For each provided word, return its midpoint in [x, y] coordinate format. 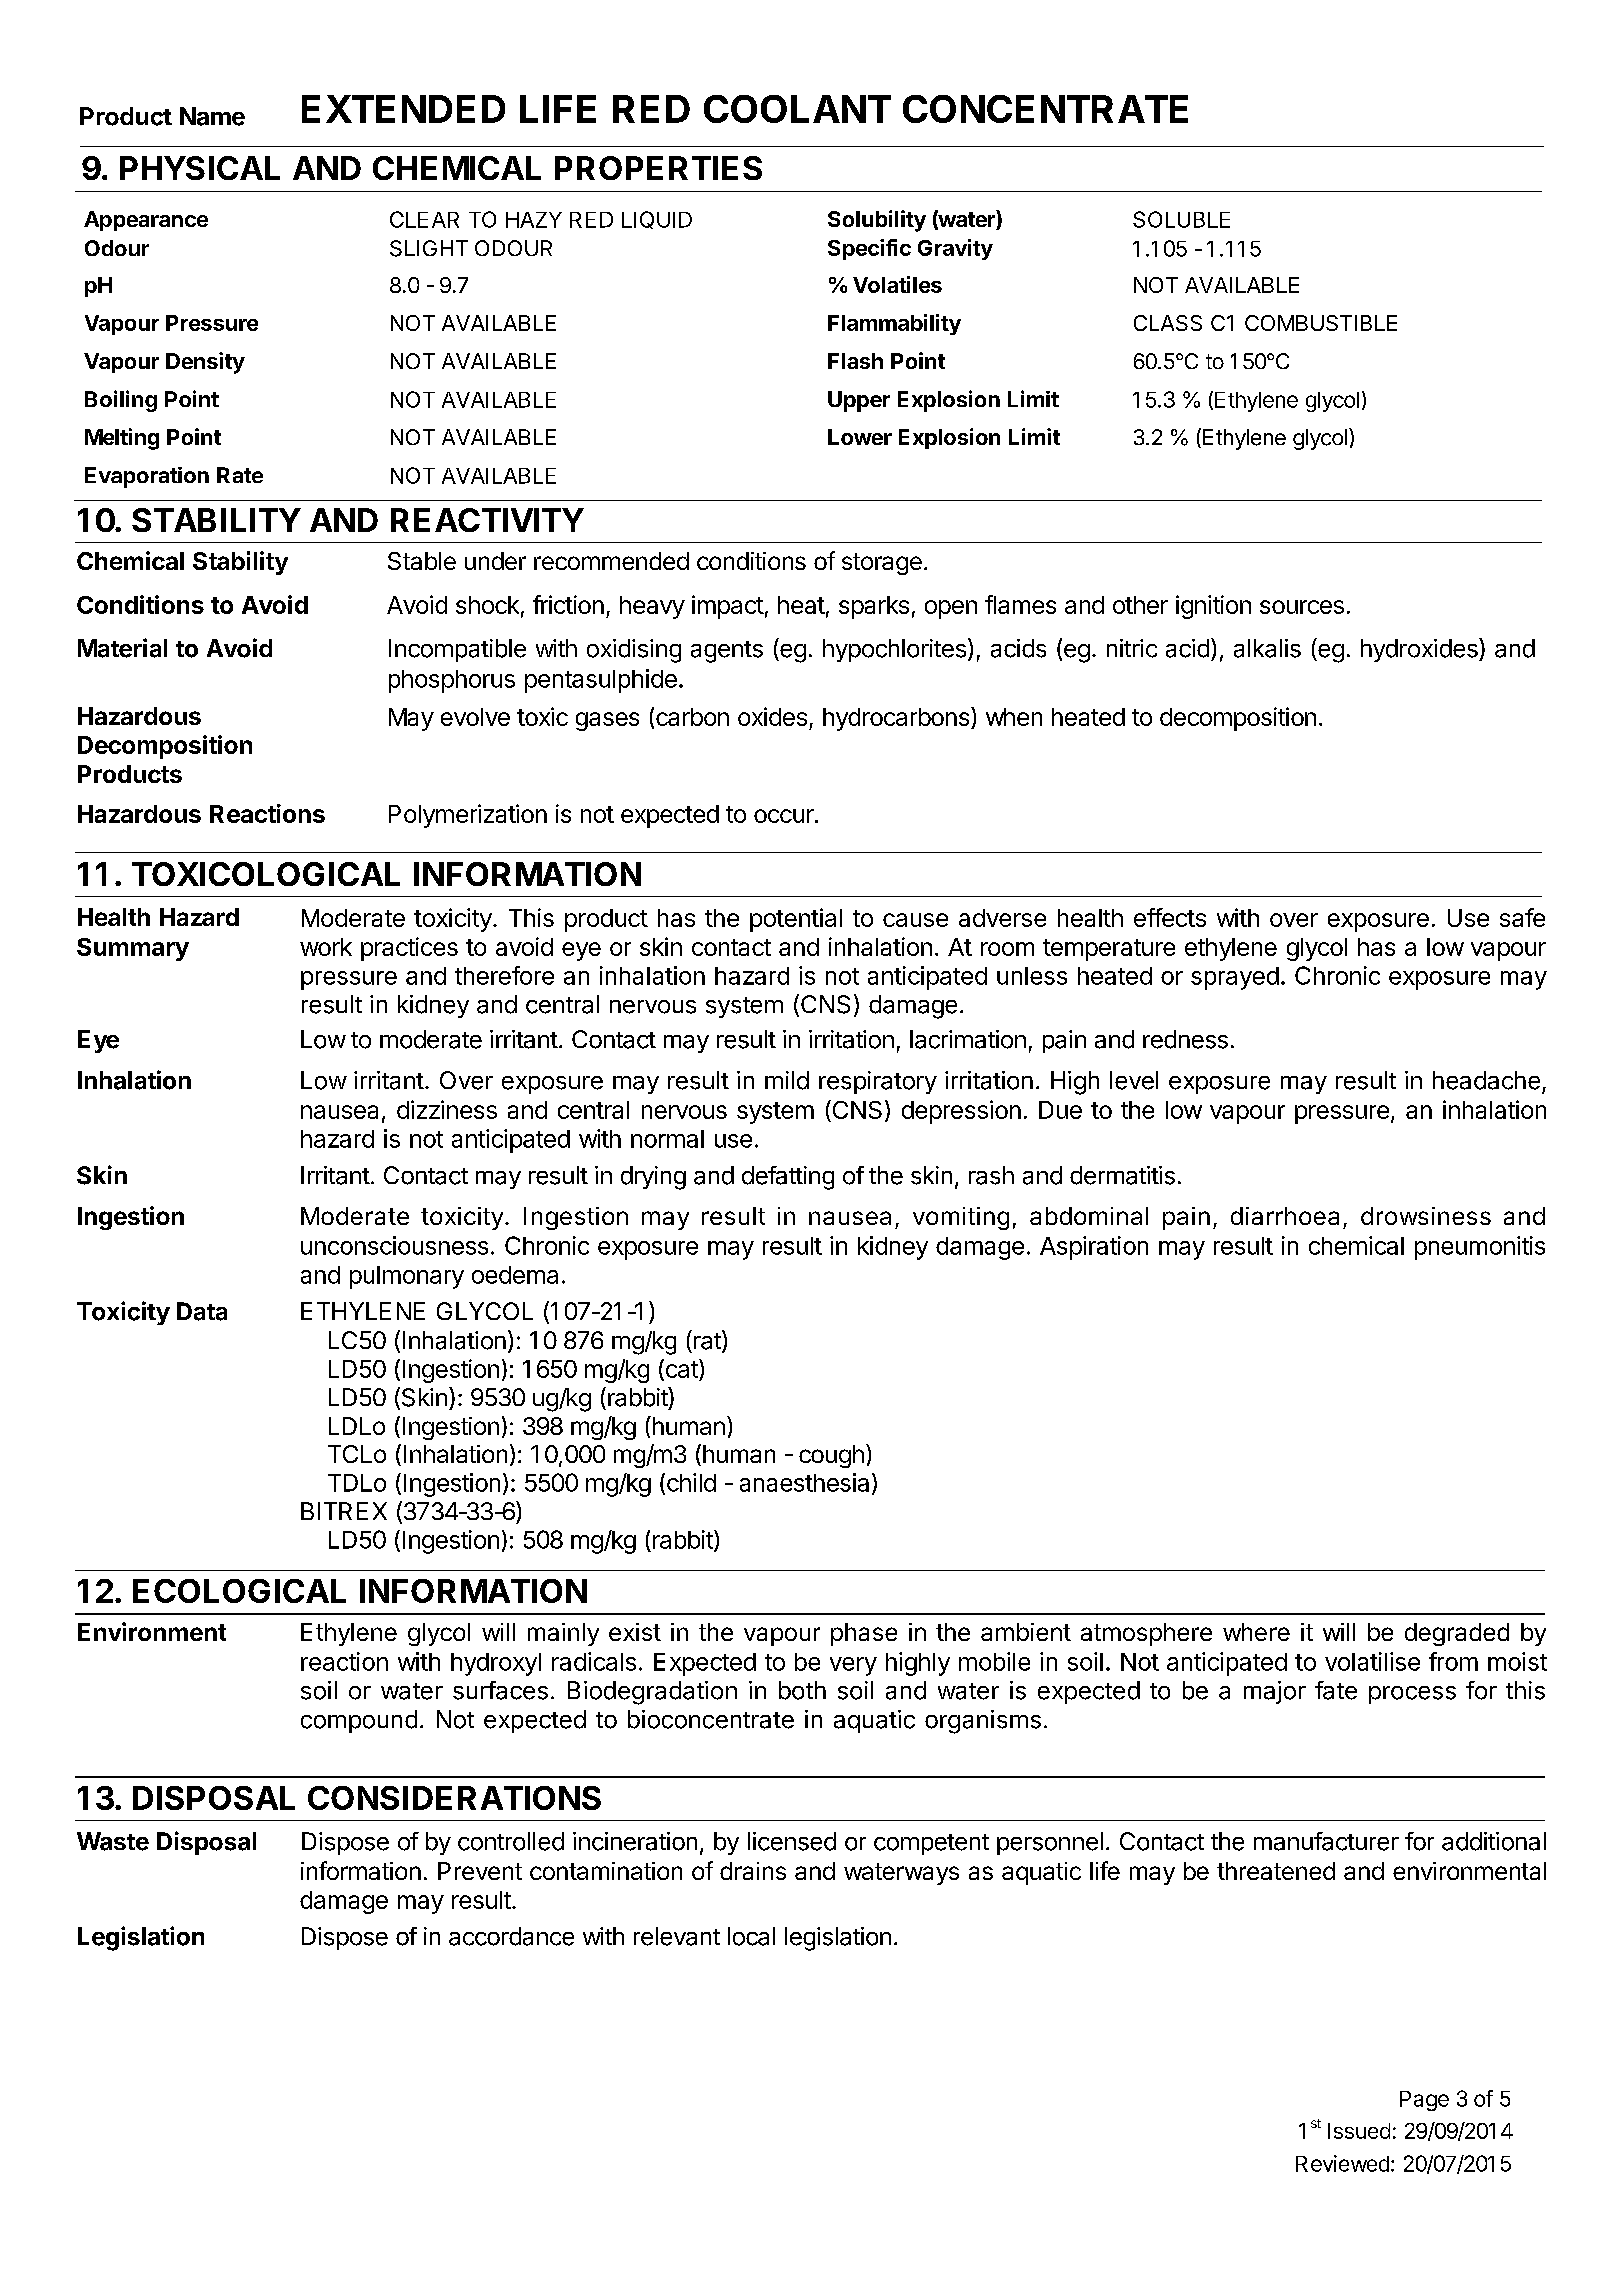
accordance [511, 1936]
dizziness [447, 1109]
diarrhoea [1285, 1216]
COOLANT [797, 109]
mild [787, 1080]
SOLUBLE [1181, 219]
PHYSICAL [200, 168]
